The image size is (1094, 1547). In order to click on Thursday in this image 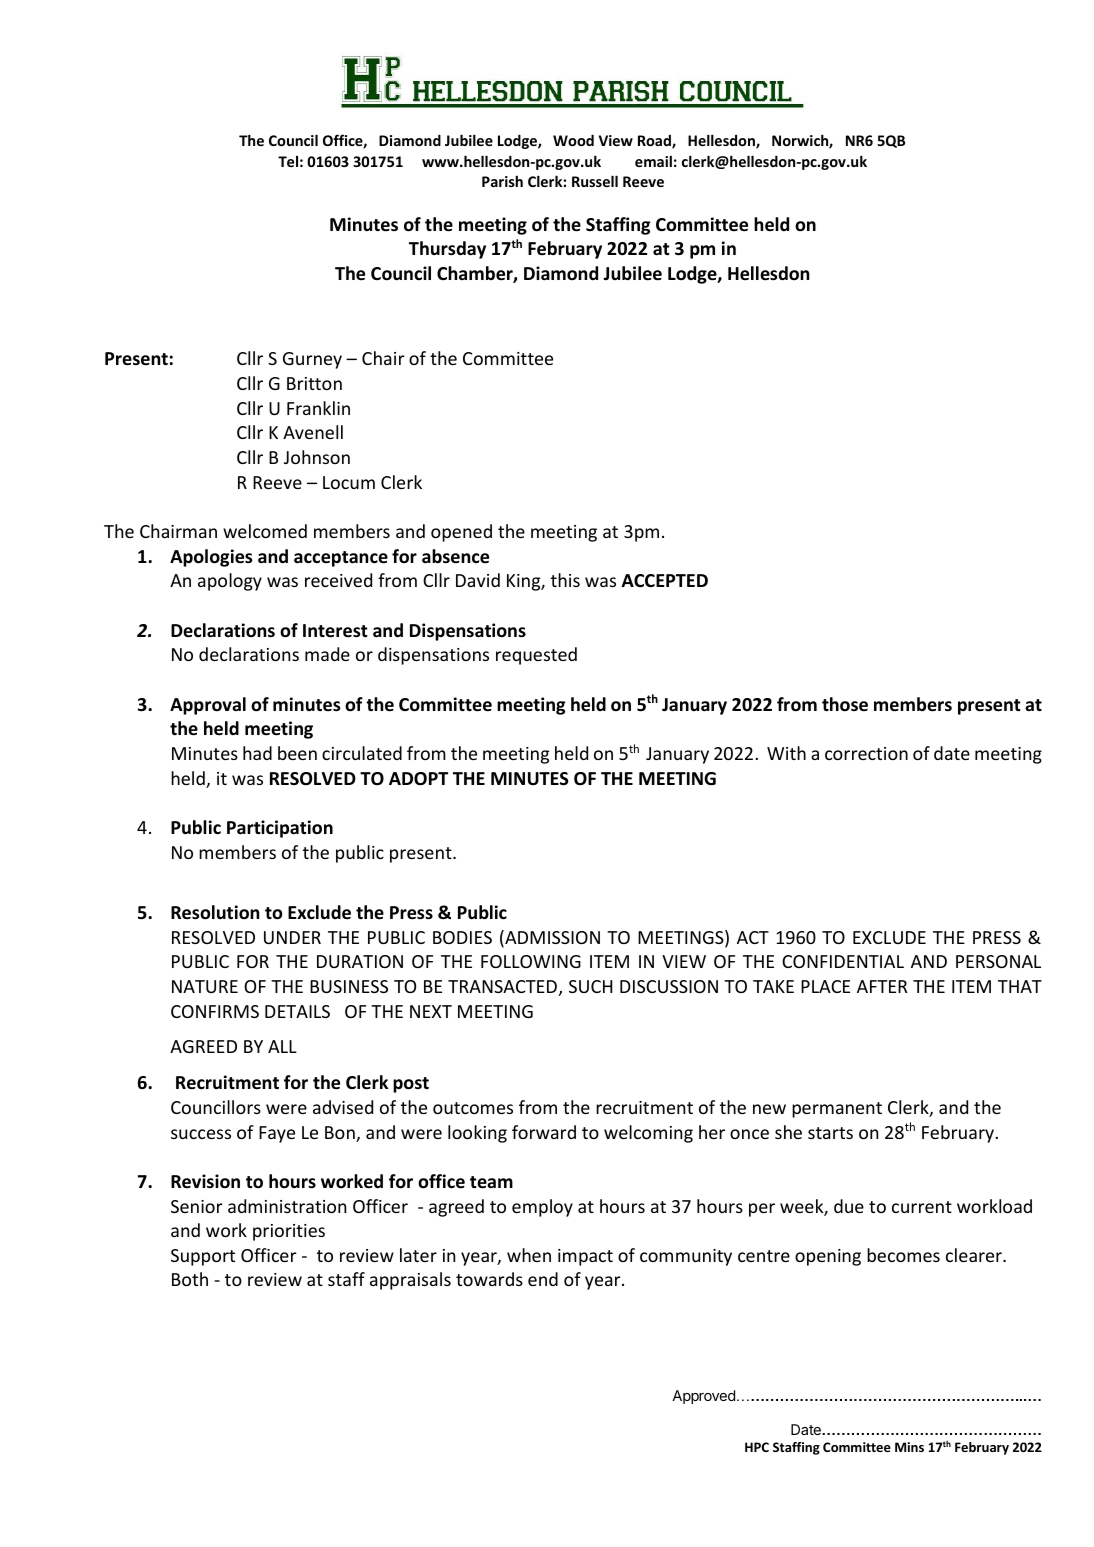, I will do `click(447, 250)`.
